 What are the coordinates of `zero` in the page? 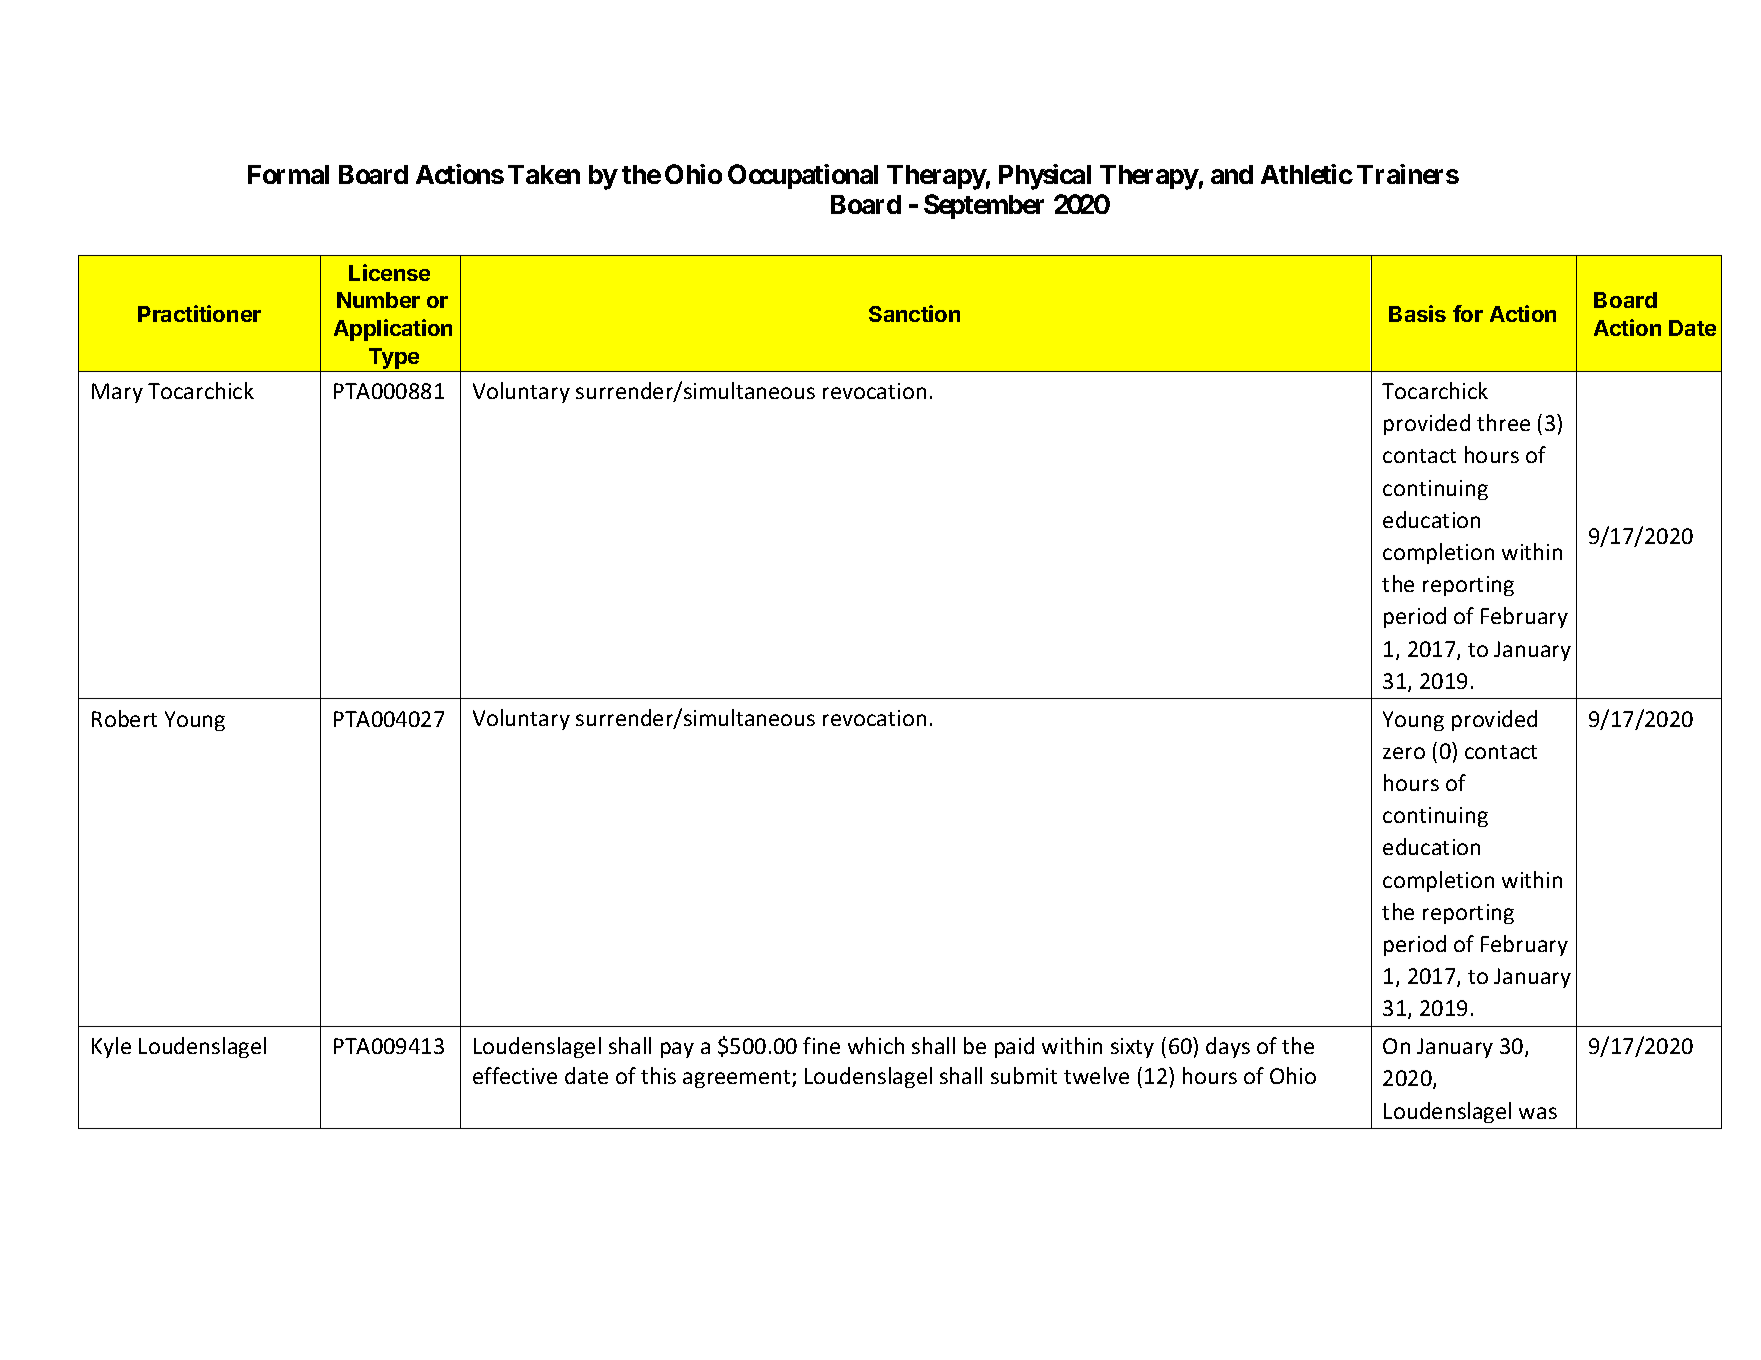 It's located at (1404, 753).
